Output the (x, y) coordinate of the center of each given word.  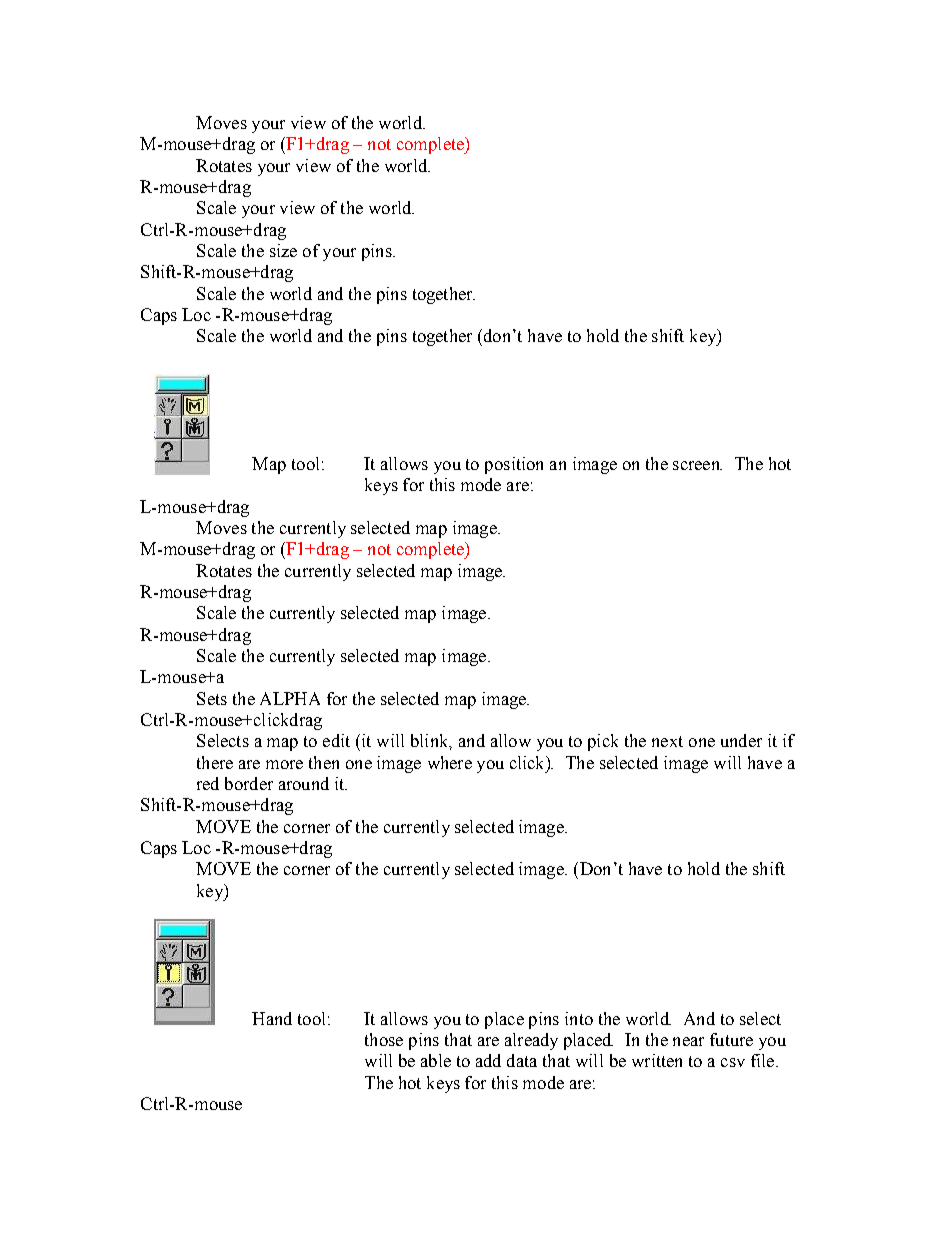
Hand (272, 1018)
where (450, 762)
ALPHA (290, 698)
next (667, 741)
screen (697, 465)
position (514, 465)
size (283, 250)
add (488, 1060)
